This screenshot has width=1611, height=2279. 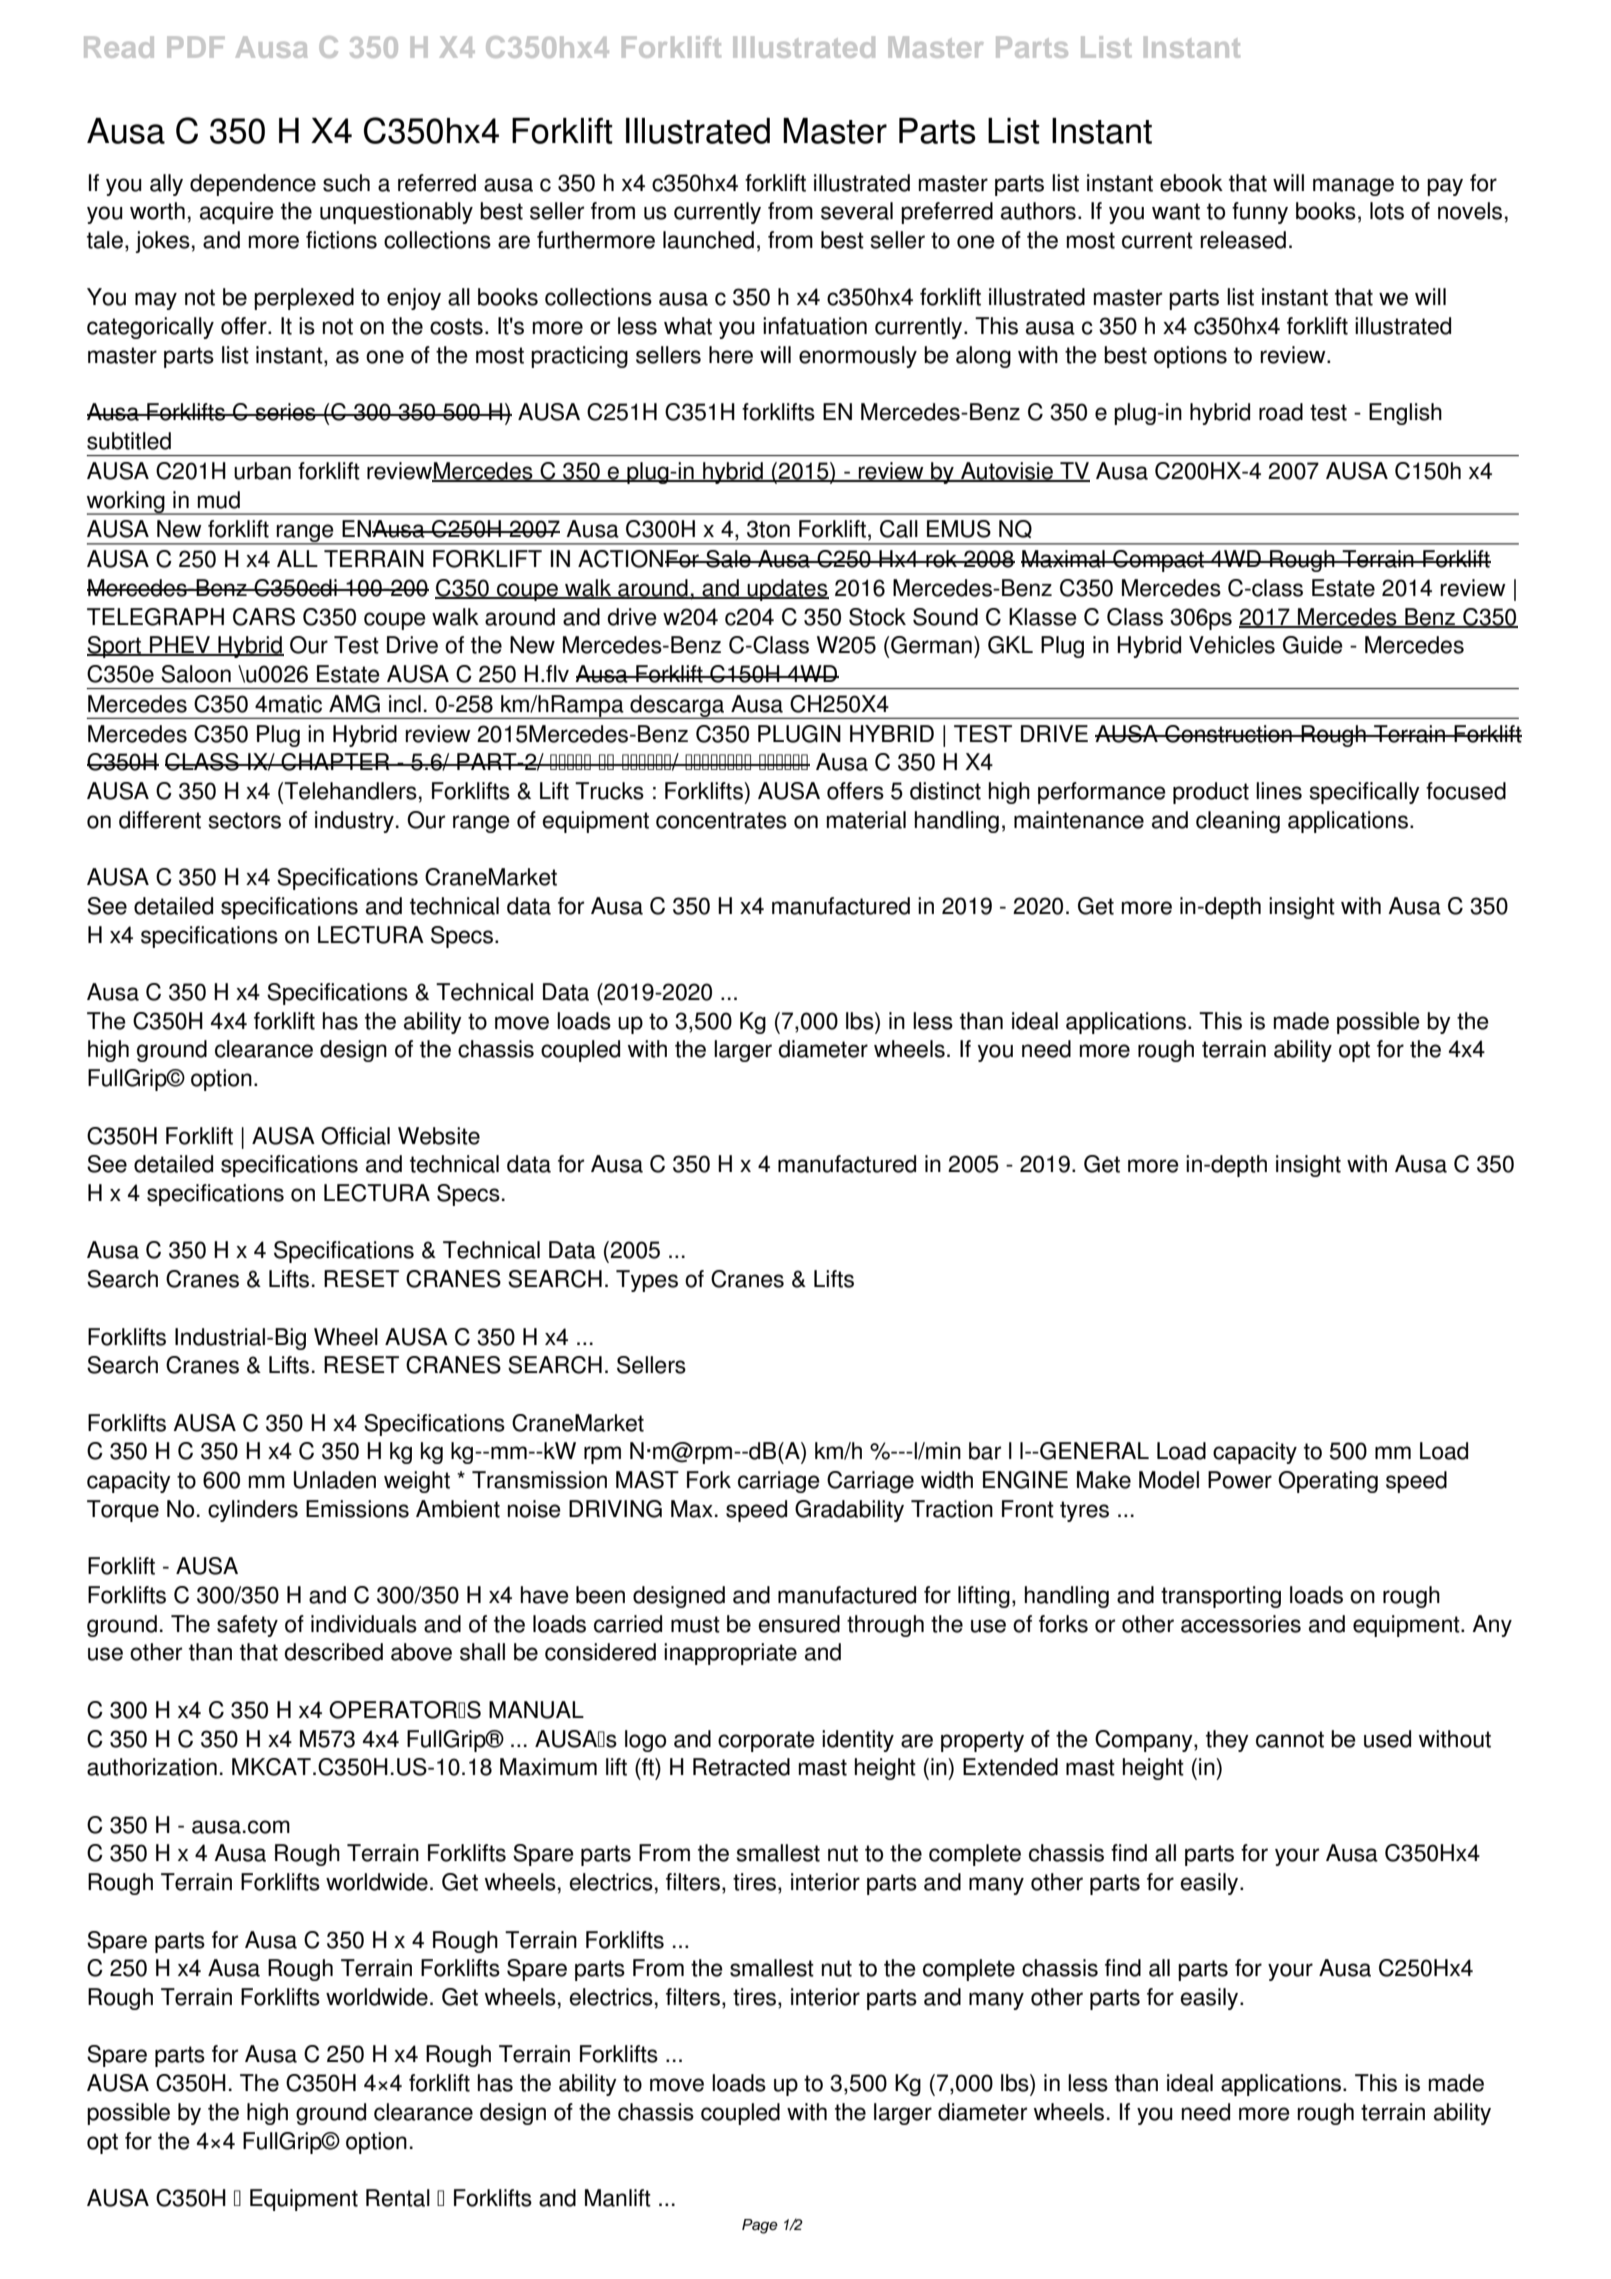 What do you see at coordinates (398, 2198) in the screenshot?
I see `Rental` at bounding box center [398, 2198].
